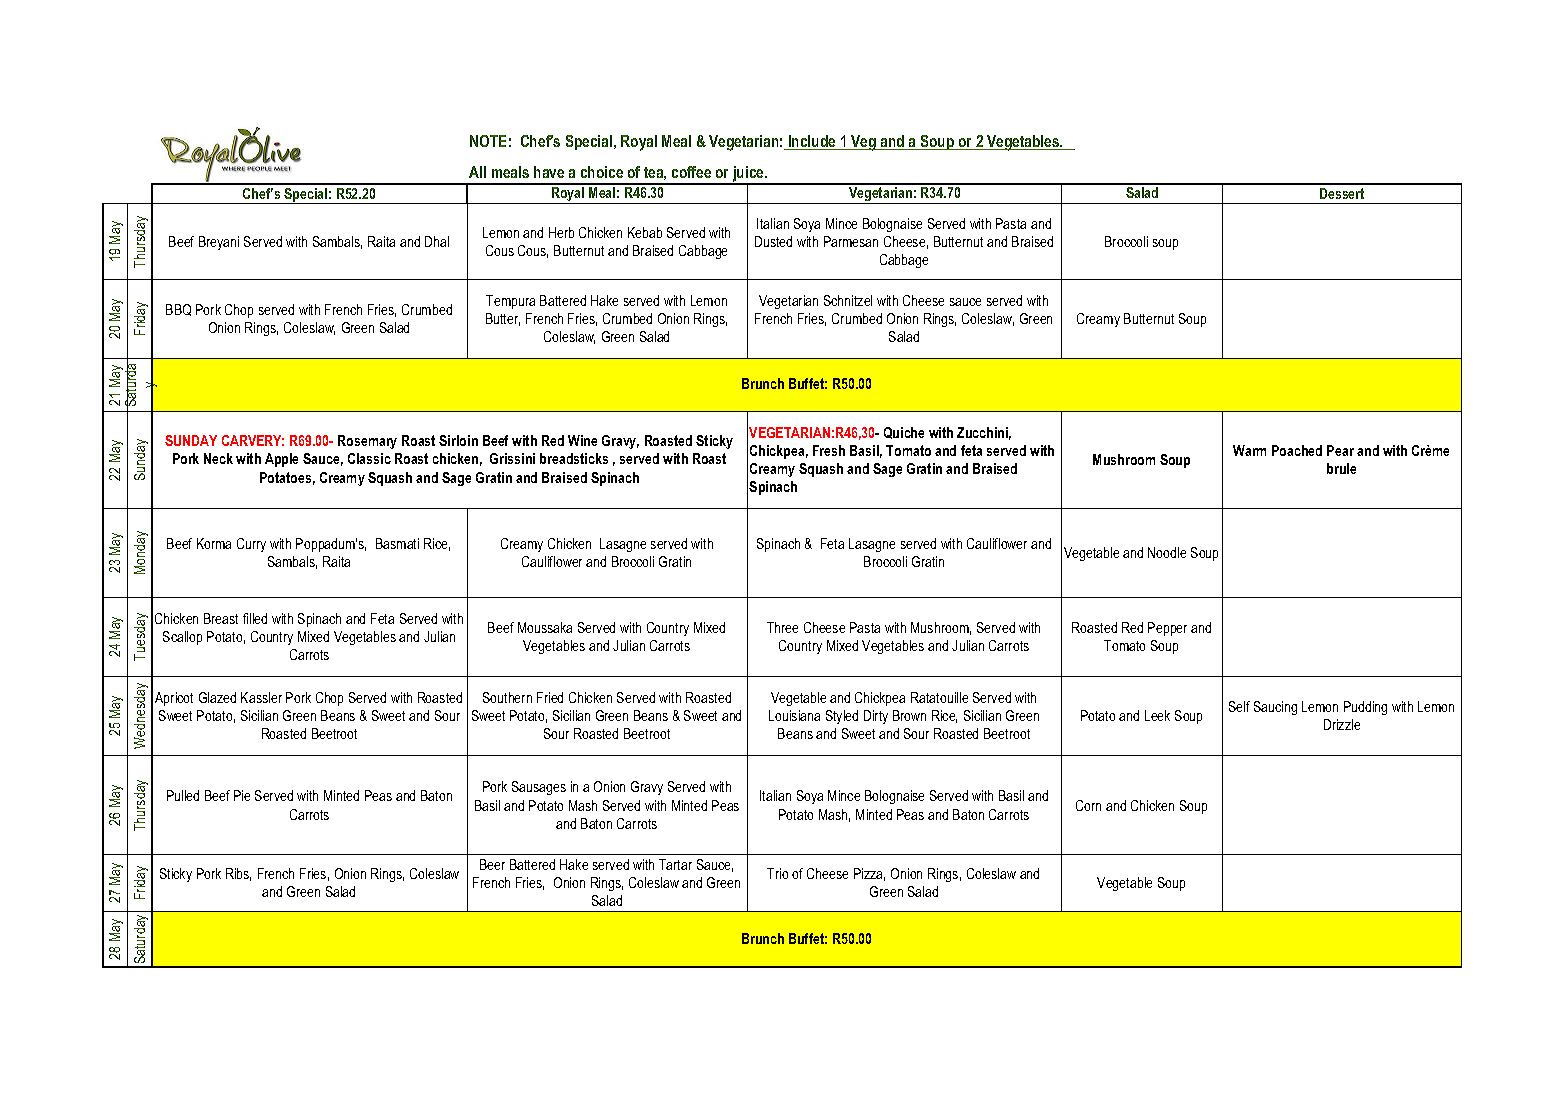  I want to click on Include, so click(812, 142).
